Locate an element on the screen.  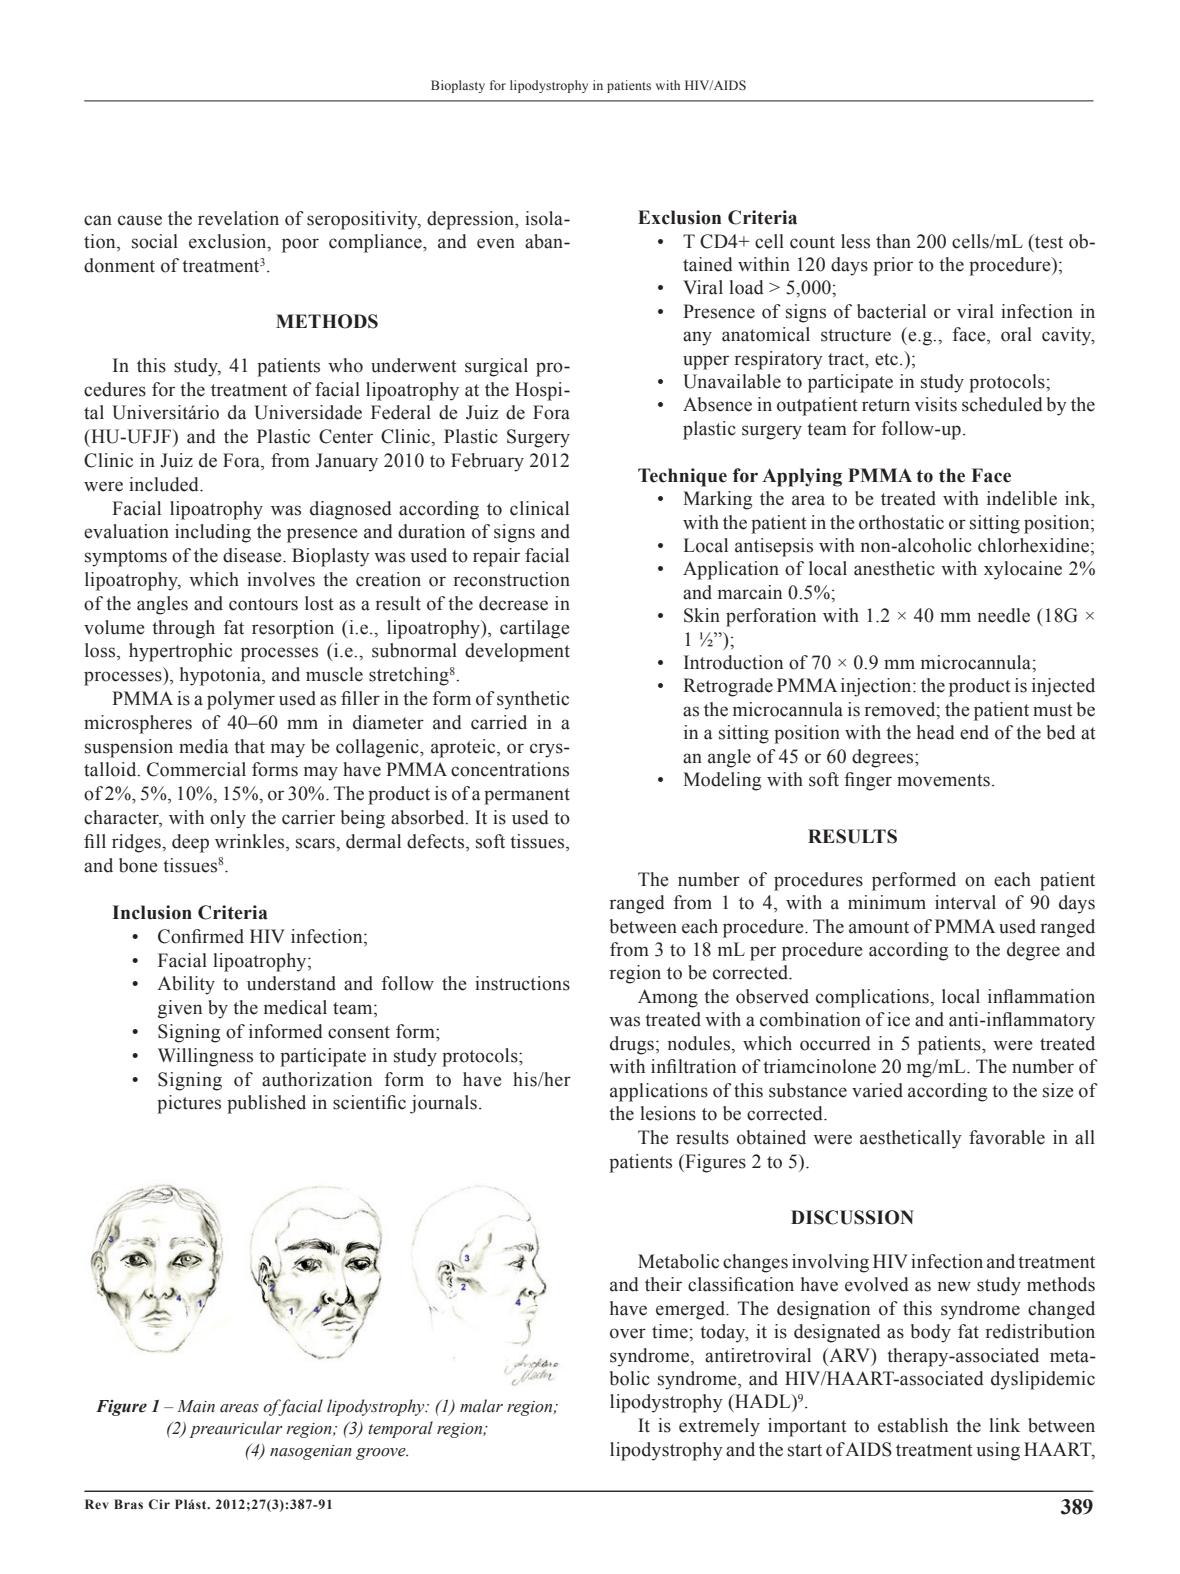
prior is located at coordinates (893, 266).
